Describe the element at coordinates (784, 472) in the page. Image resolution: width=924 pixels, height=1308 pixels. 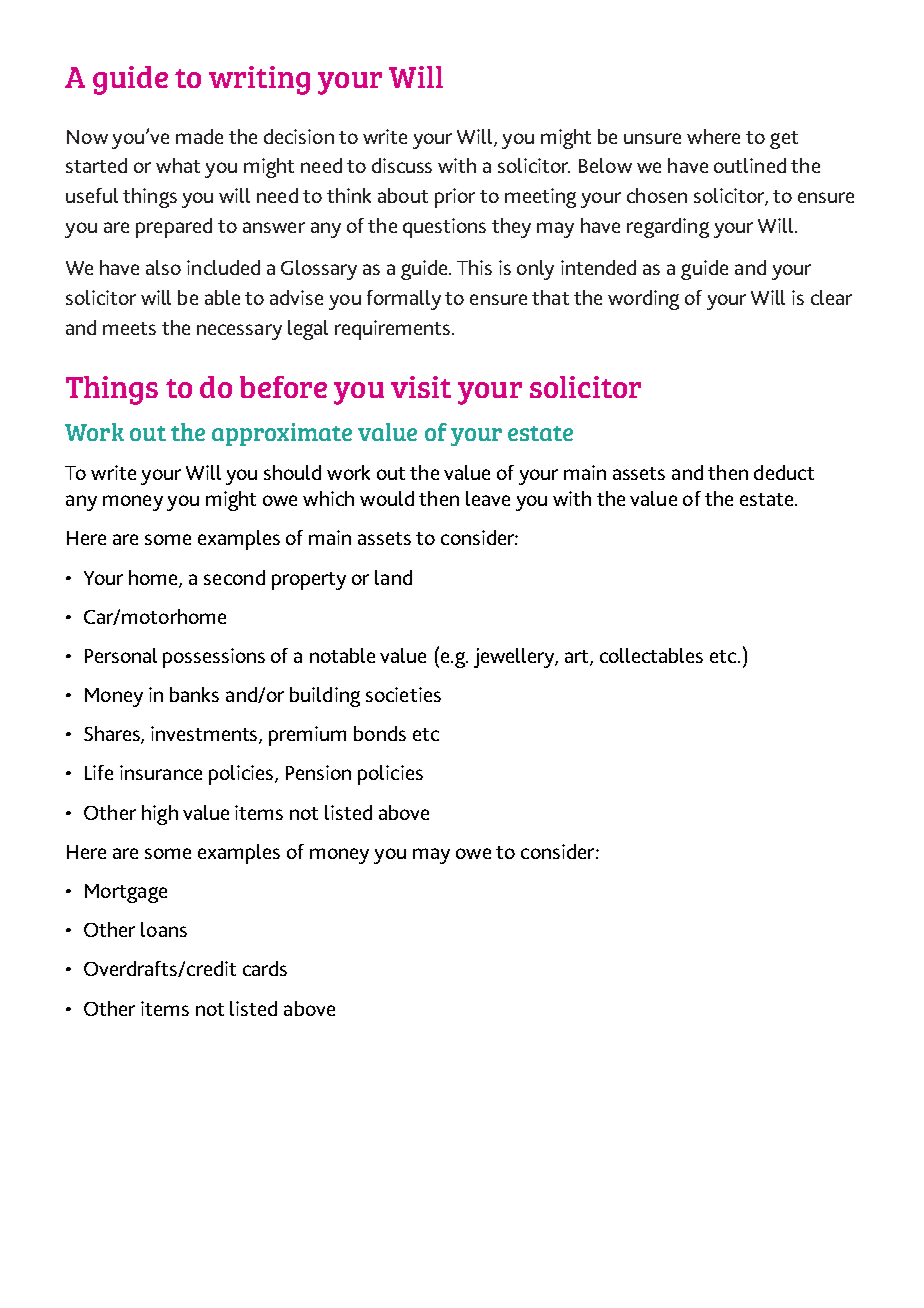
I see `deduct` at that location.
